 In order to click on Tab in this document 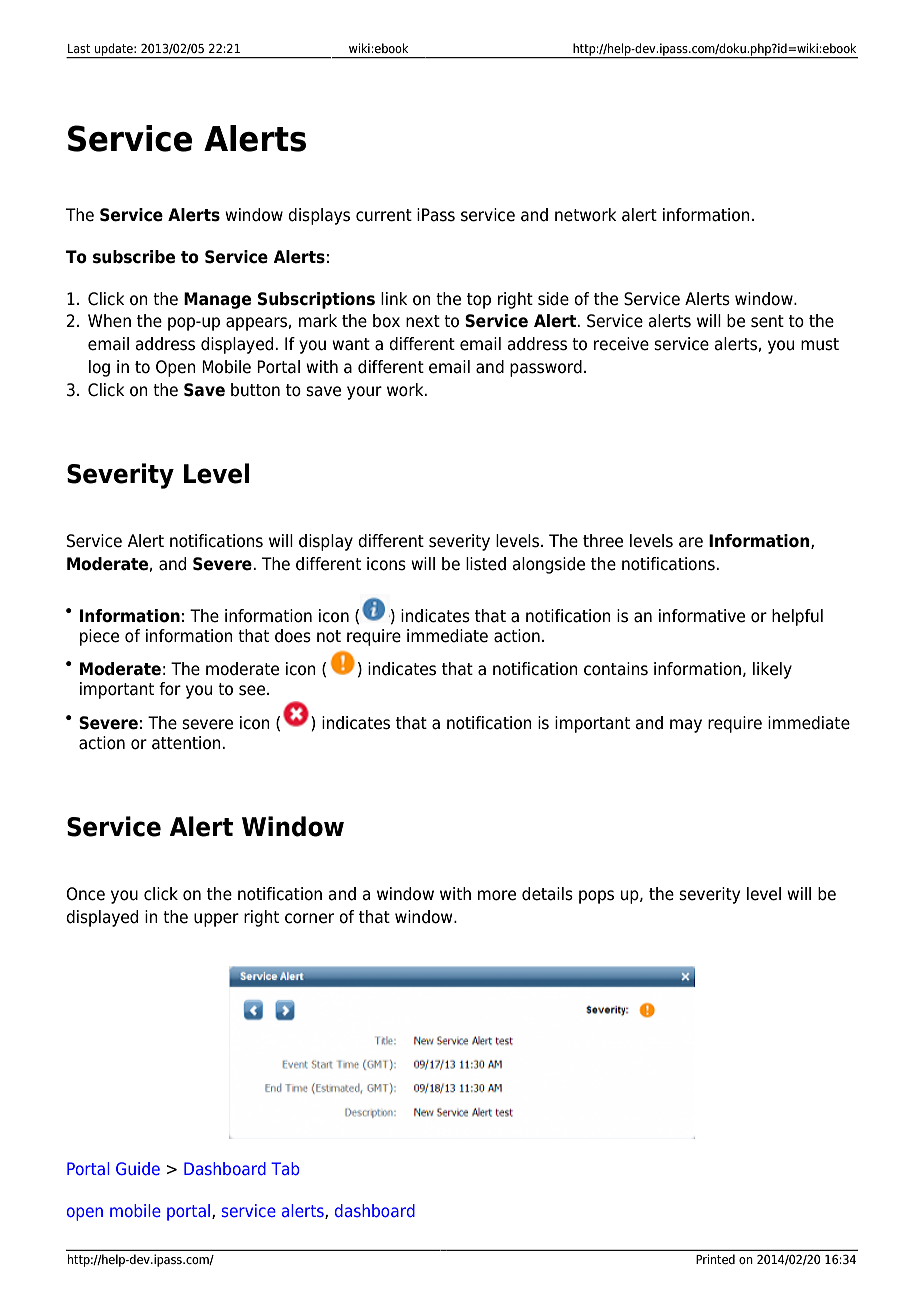, I will do `click(285, 1168)`.
